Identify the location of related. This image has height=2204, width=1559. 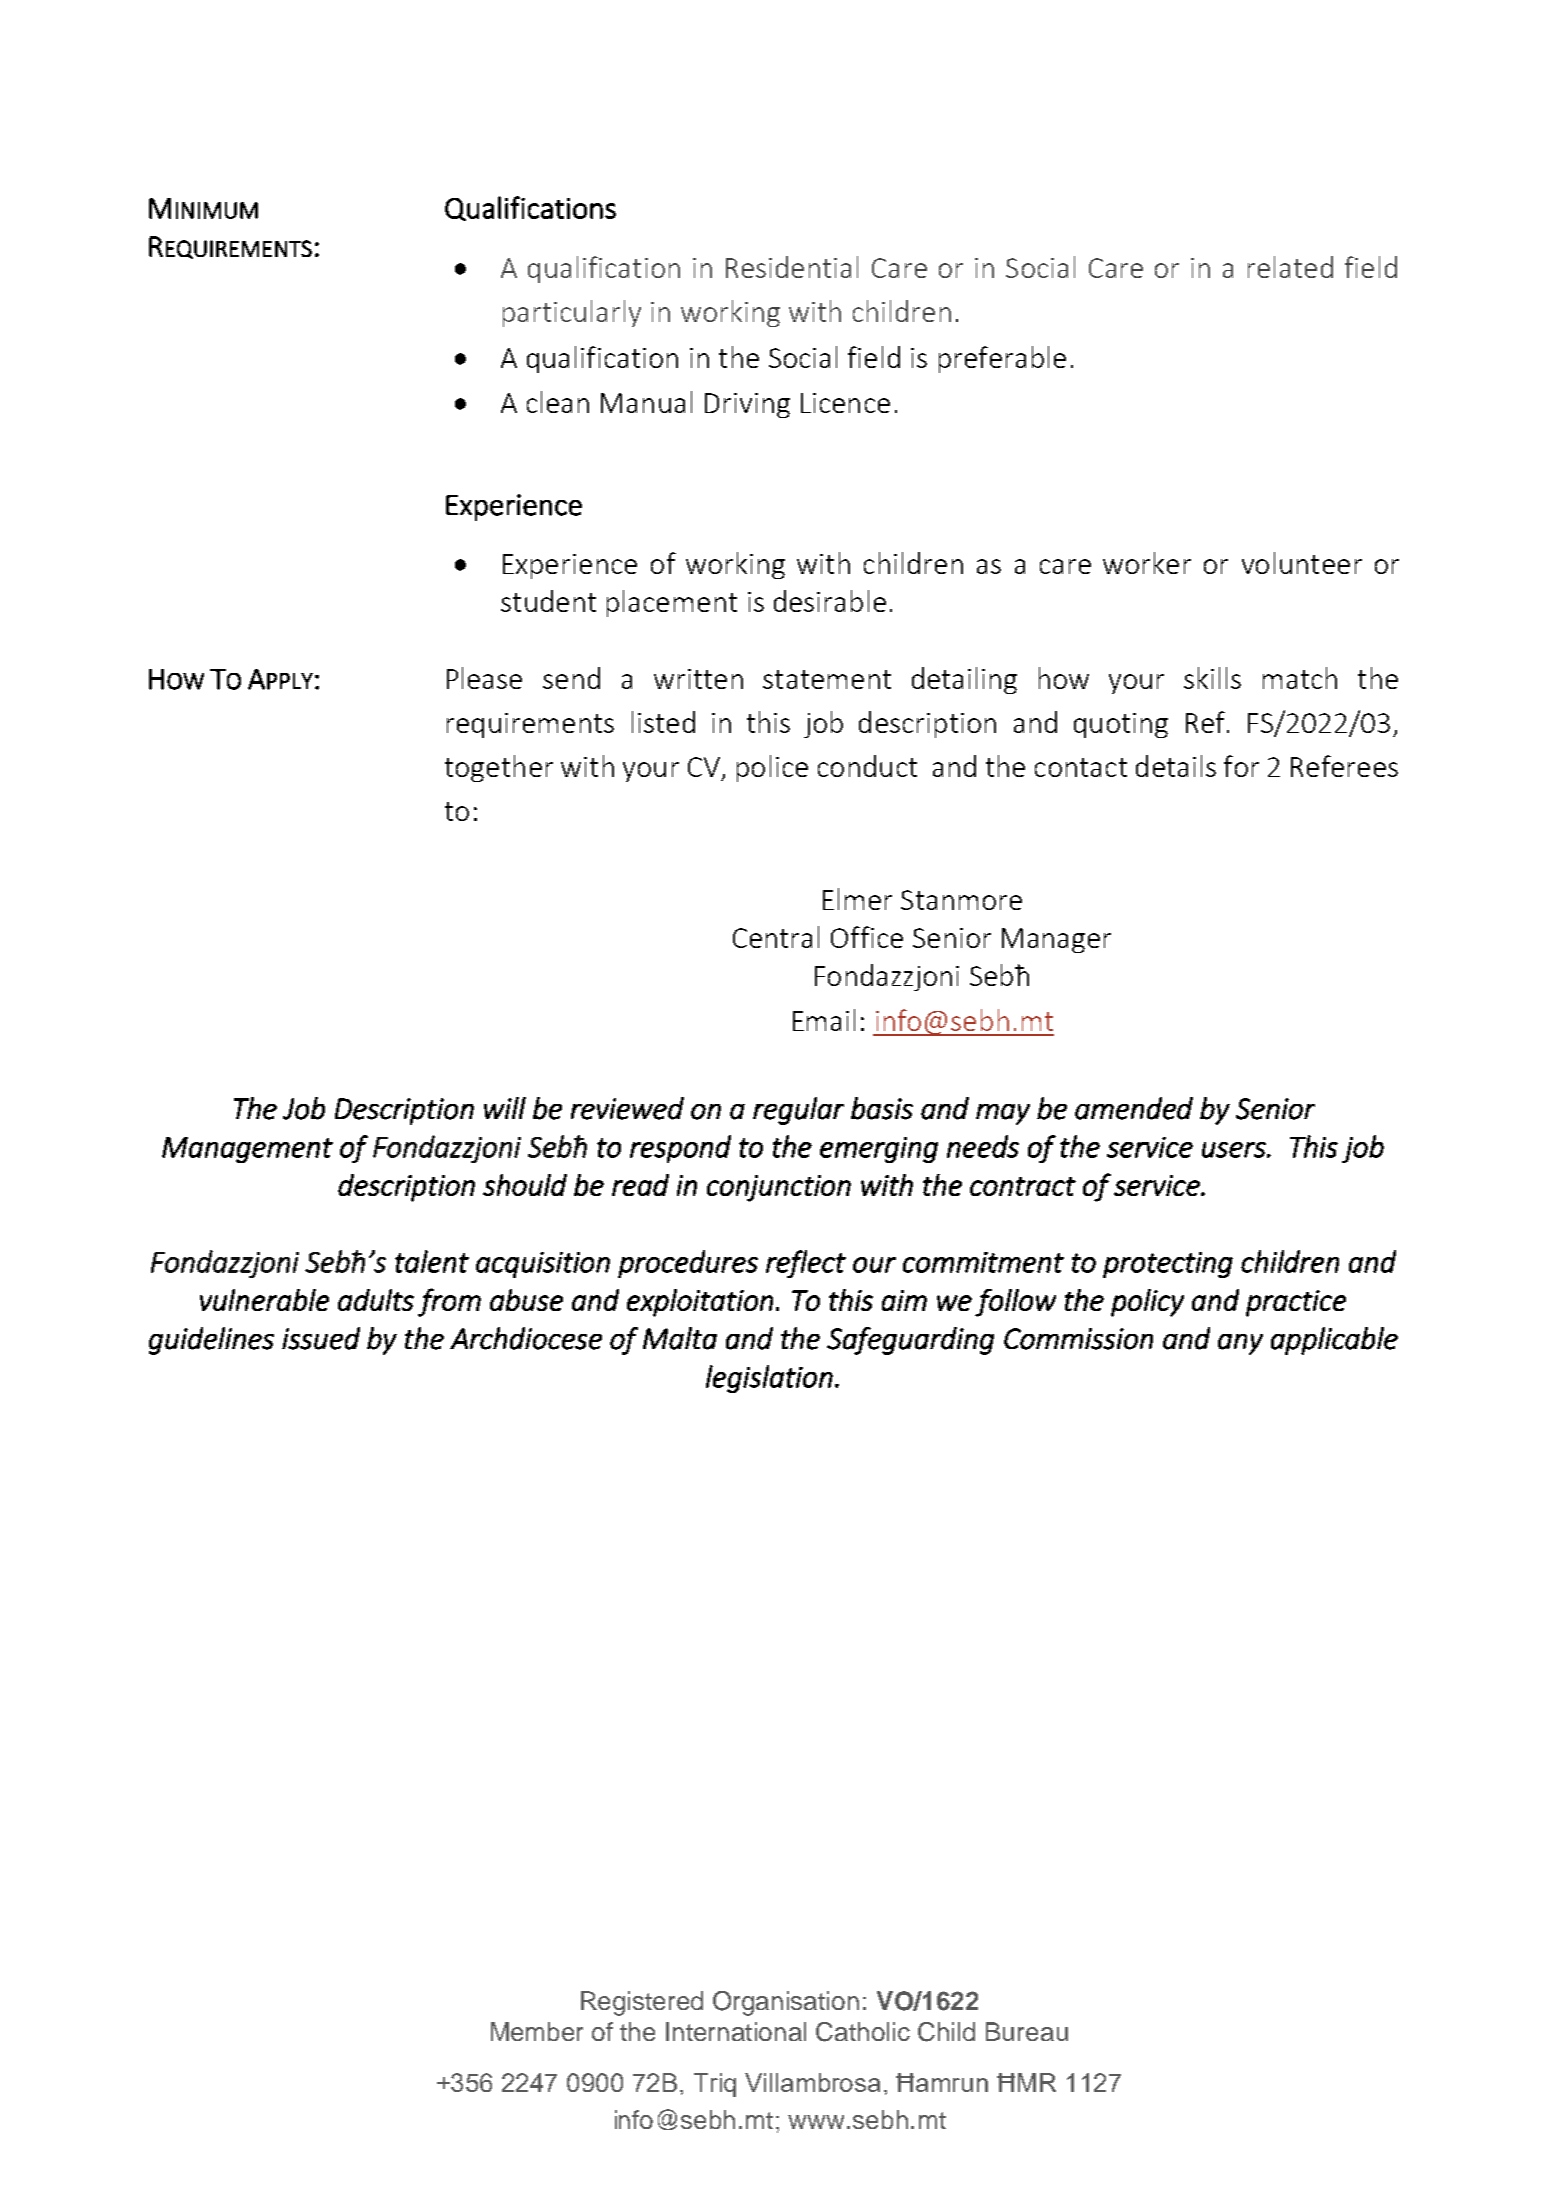
(1290, 267).
